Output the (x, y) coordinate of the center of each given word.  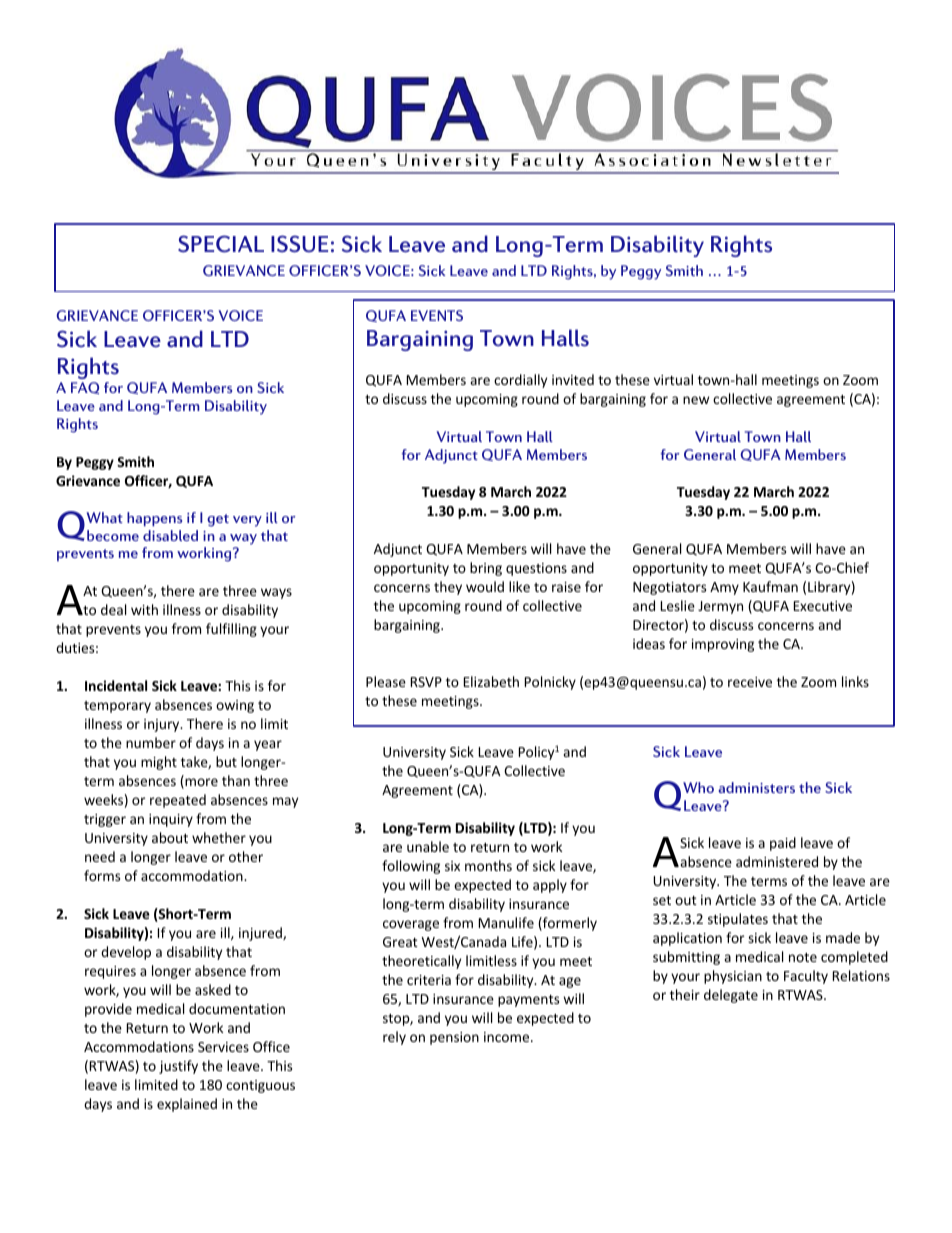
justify (178, 1067)
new (696, 400)
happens (154, 519)
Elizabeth (491, 681)
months (488, 865)
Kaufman (770, 586)
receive (750, 682)
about (170, 837)
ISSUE (299, 244)
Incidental (116, 685)
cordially (520, 381)
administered (777, 861)
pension (454, 1038)
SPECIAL (221, 244)
